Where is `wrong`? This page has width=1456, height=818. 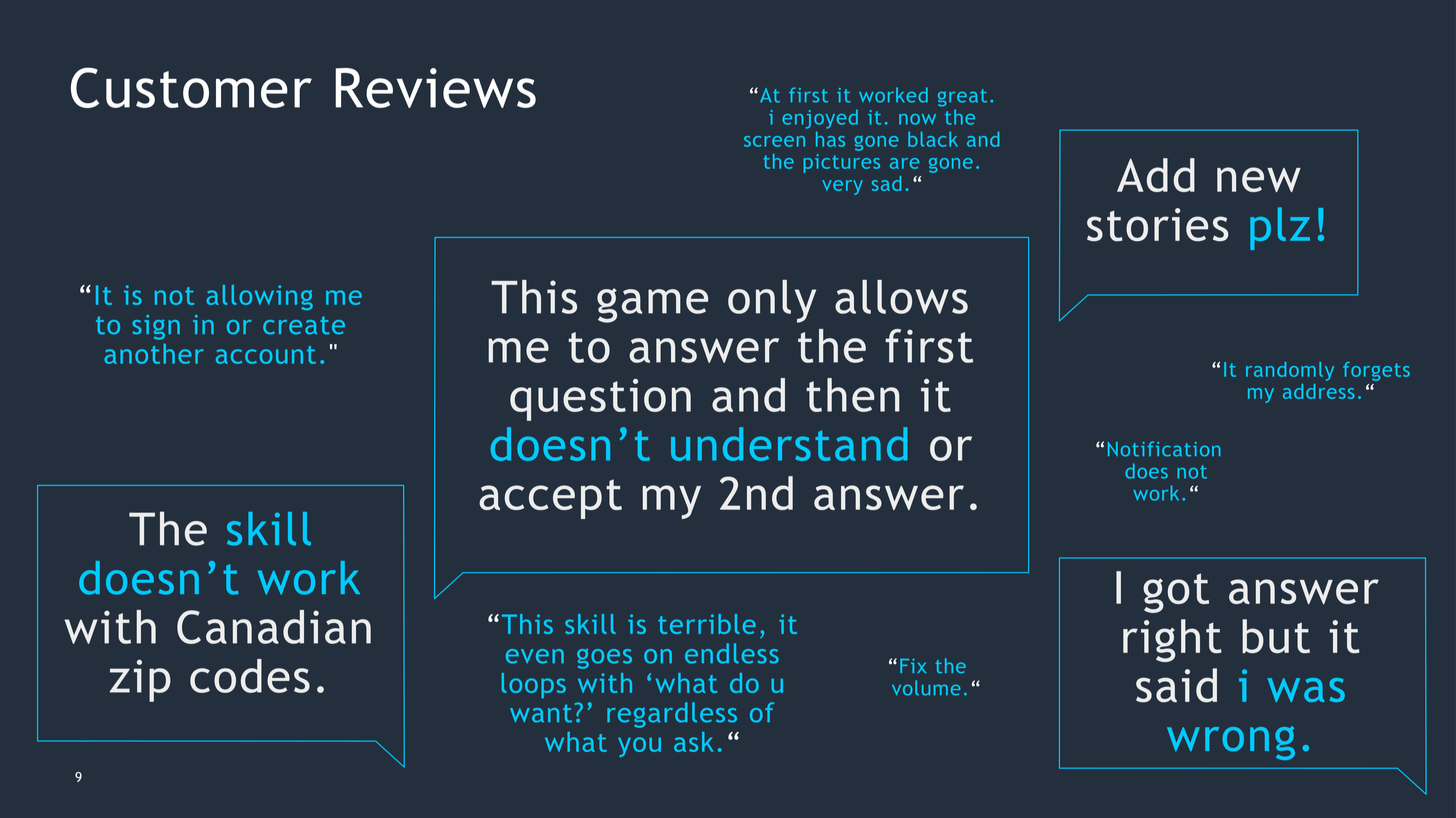
wrong is located at coordinates (1231, 743).
